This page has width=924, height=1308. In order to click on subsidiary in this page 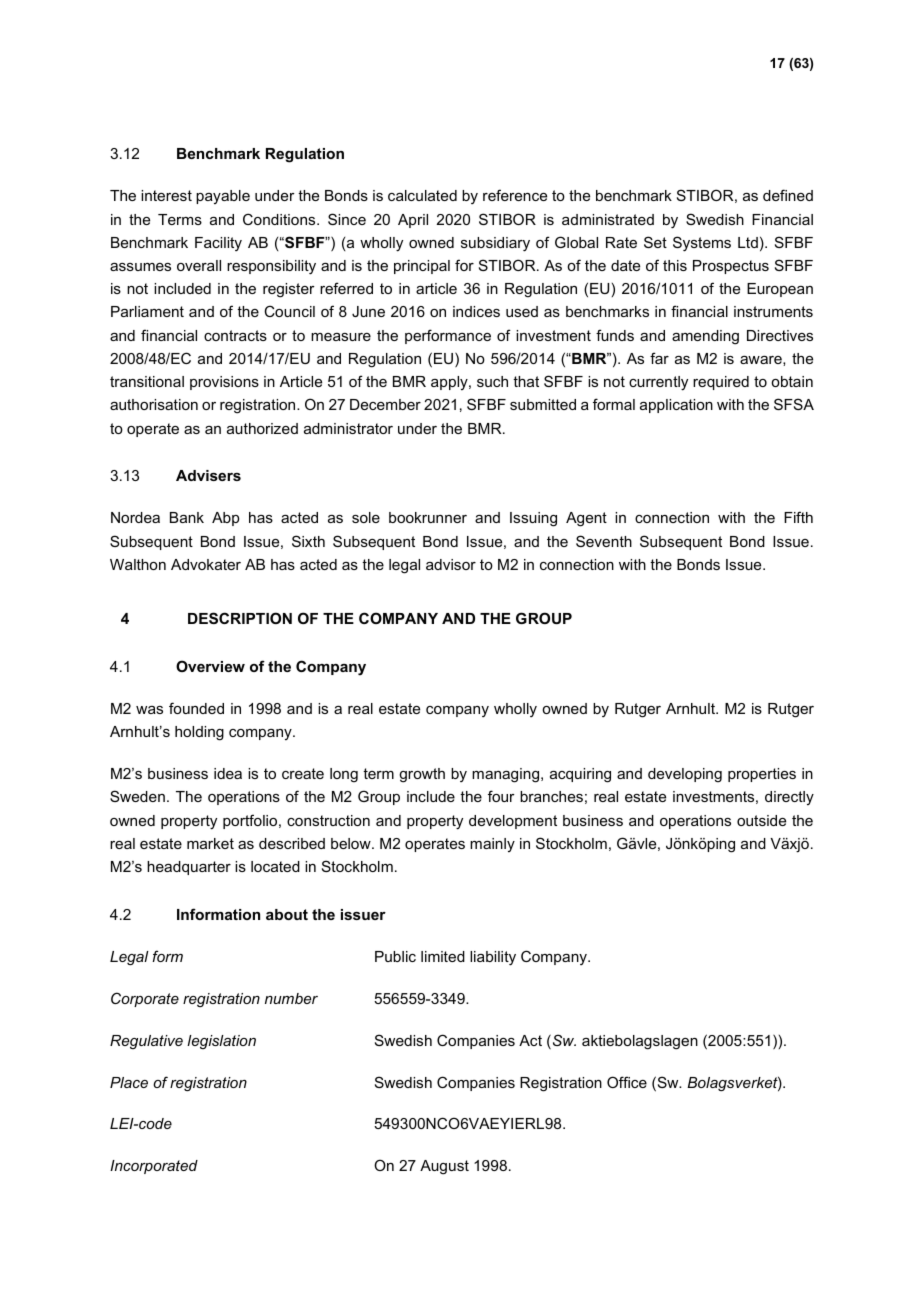, I will do `click(495, 244)`.
